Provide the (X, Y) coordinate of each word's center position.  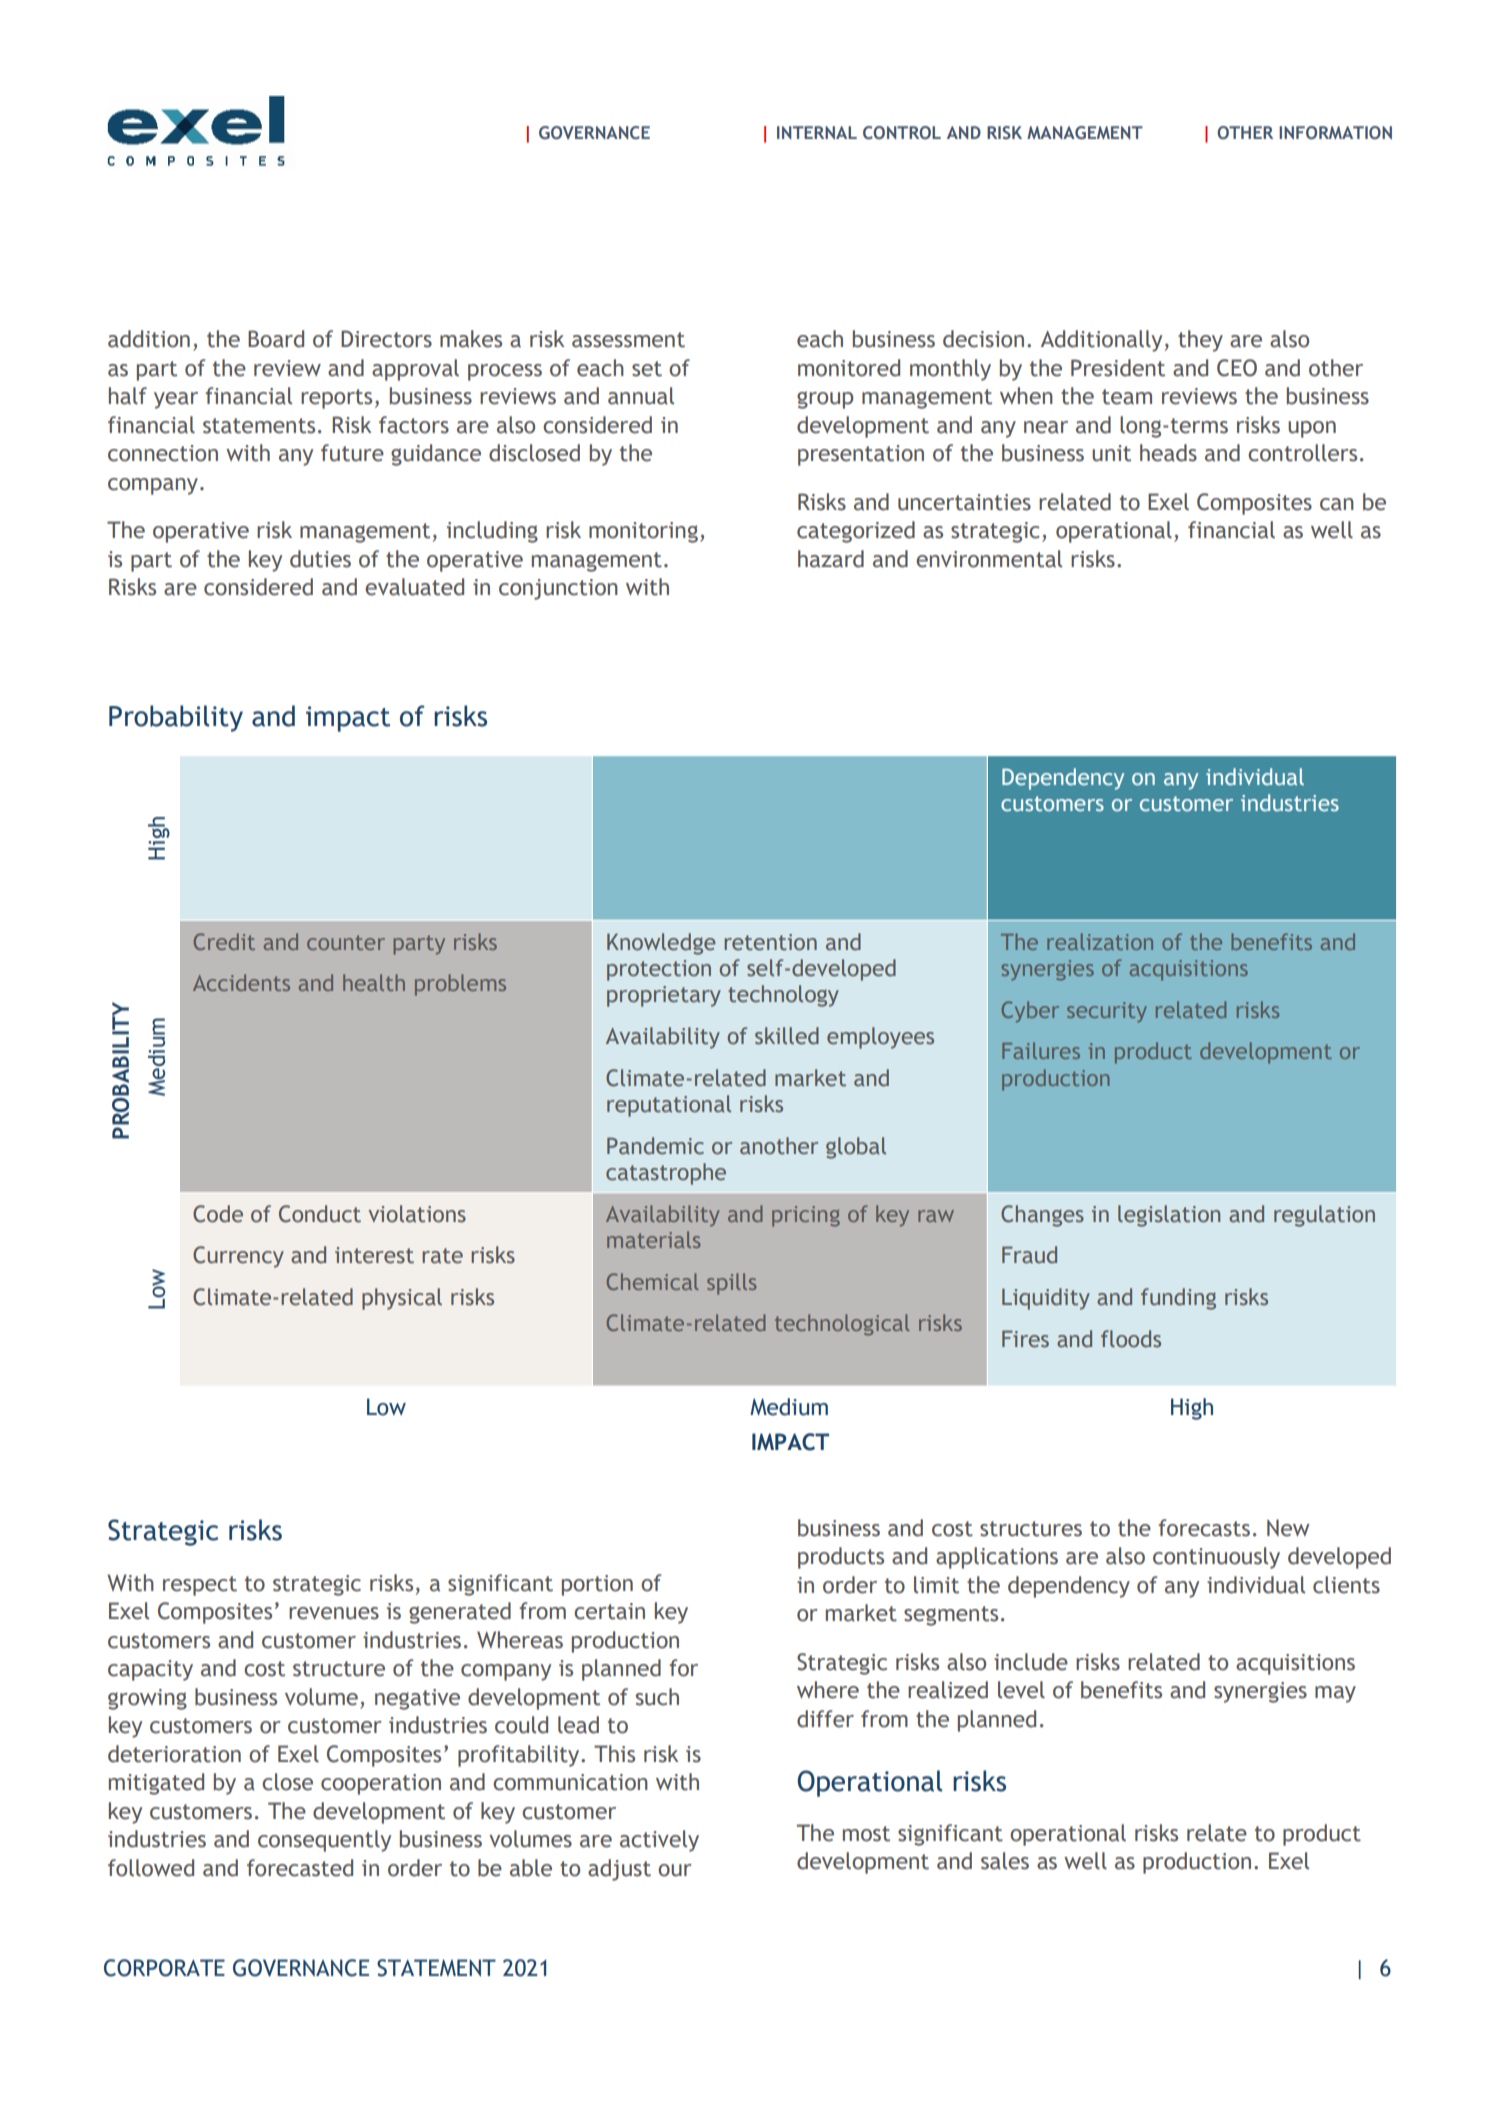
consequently (324, 1841)
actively (659, 1841)
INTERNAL (817, 132)
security (1107, 1012)
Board (276, 339)
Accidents (241, 982)
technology (783, 996)
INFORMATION (1335, 132)
